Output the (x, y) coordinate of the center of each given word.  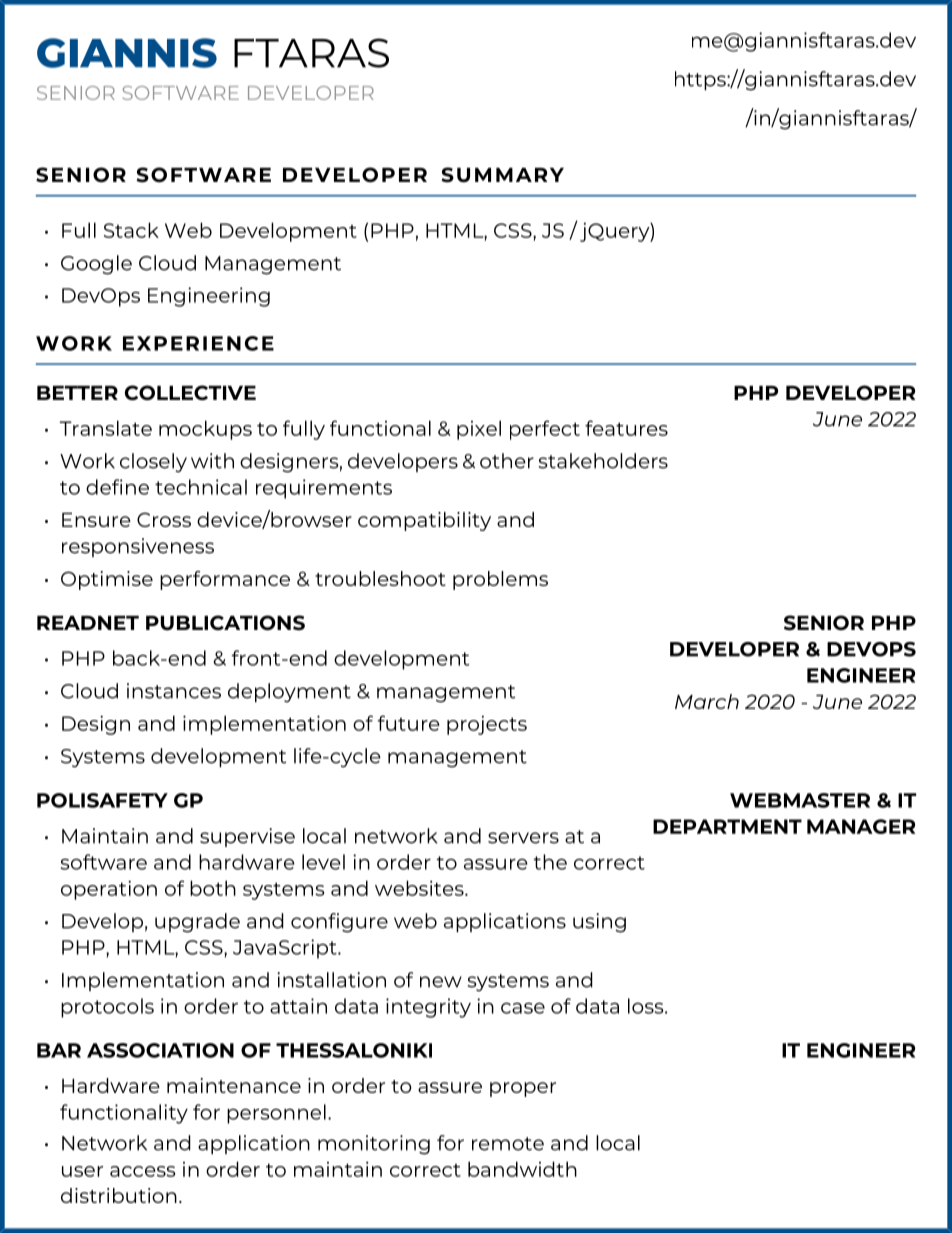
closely (153, 463)
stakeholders (603, 461)
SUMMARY (502, 175)
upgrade (197, 923)
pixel (479, 430)
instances (174, 691)
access (142, 1171)
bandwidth (522, 1169)
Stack (131, 230)
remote (508, 1144)
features (626, 428)
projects (487, 725)
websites (420, 888)
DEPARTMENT (727, 826)
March (707, 701)
